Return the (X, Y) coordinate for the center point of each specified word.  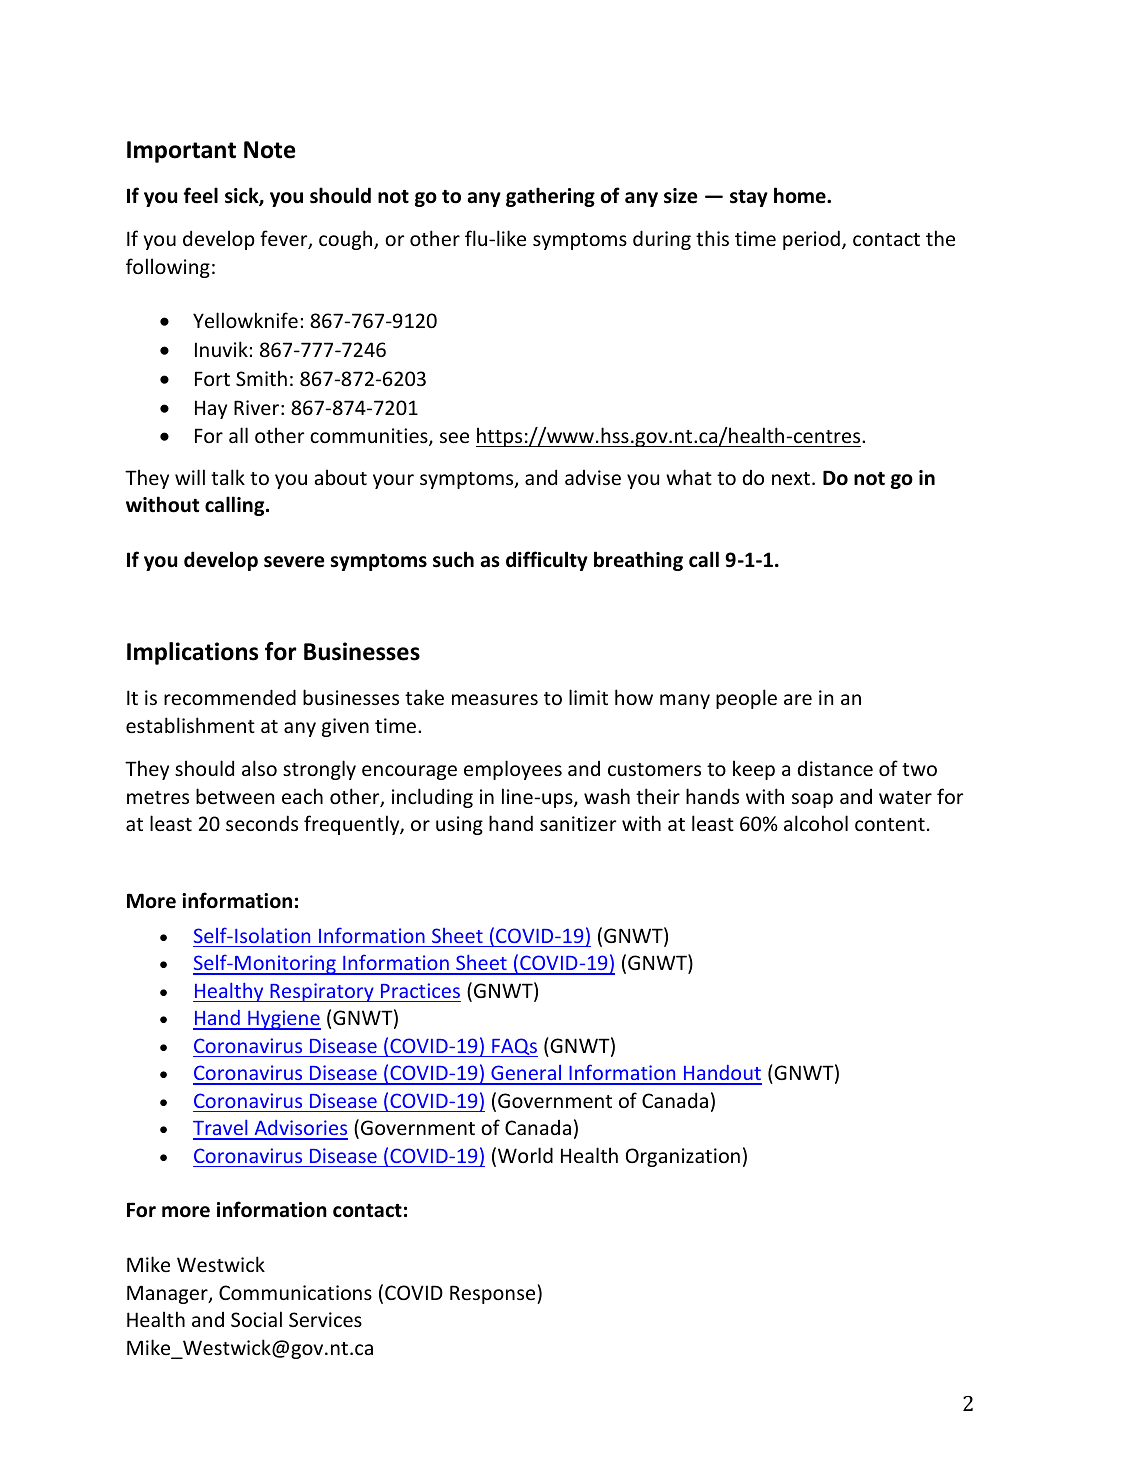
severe (294, 562)
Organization (683, 1157)
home (801, 195)
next (791, 478)
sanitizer (578, 823)
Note (269, 150)
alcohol (816, 823)
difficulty (547, 561)
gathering (550, 197)
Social (256, 1319)
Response (494, 1294)
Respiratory (322, 992)
